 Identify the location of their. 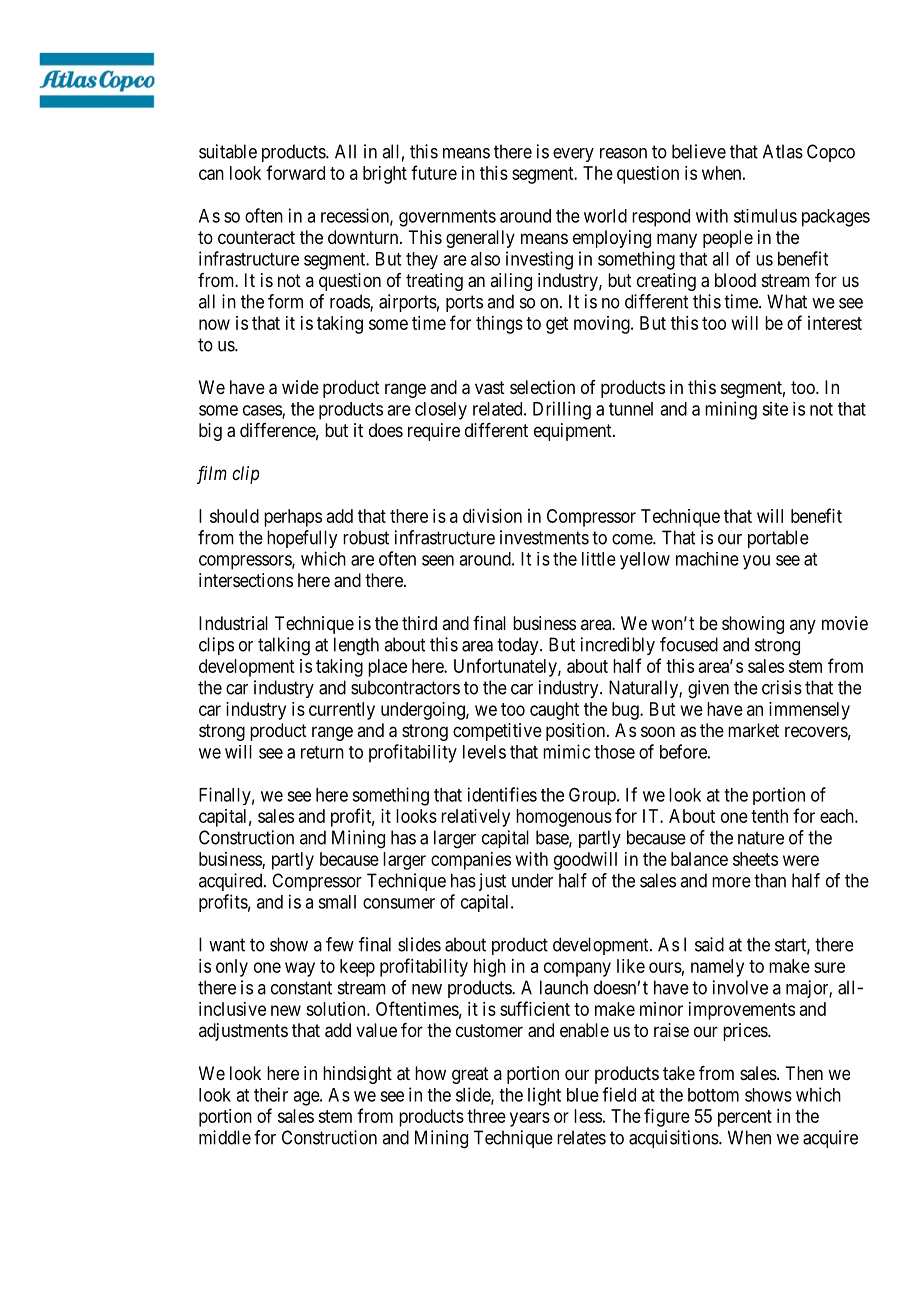
(271, 1094).
